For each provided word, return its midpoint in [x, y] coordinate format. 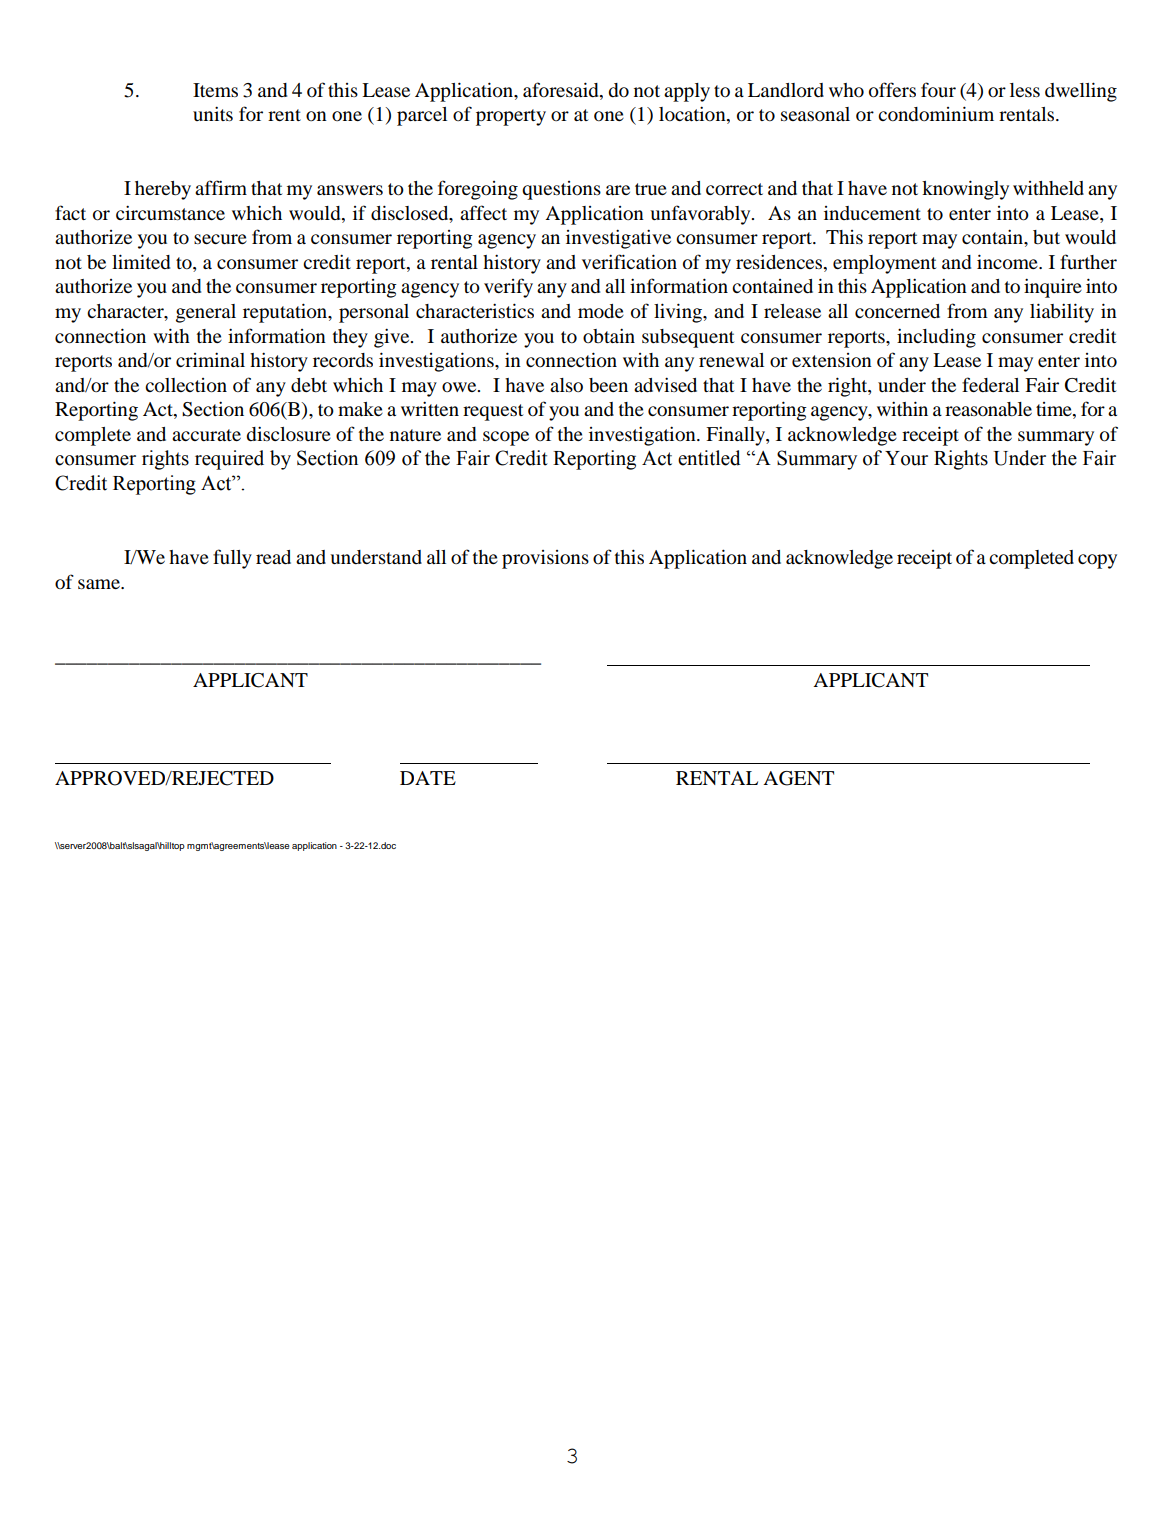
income [1008, 262]
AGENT [798, 778]
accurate [206, 435]
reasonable [988, 409]
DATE [428, 778]
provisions [545, 559]
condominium [936, 114]
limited [141, 262]
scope [506, 438]
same [100, 584]
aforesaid [562, 90]
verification [629, 262]
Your [906, 458]
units [213, 113]
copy [1097, 561]
